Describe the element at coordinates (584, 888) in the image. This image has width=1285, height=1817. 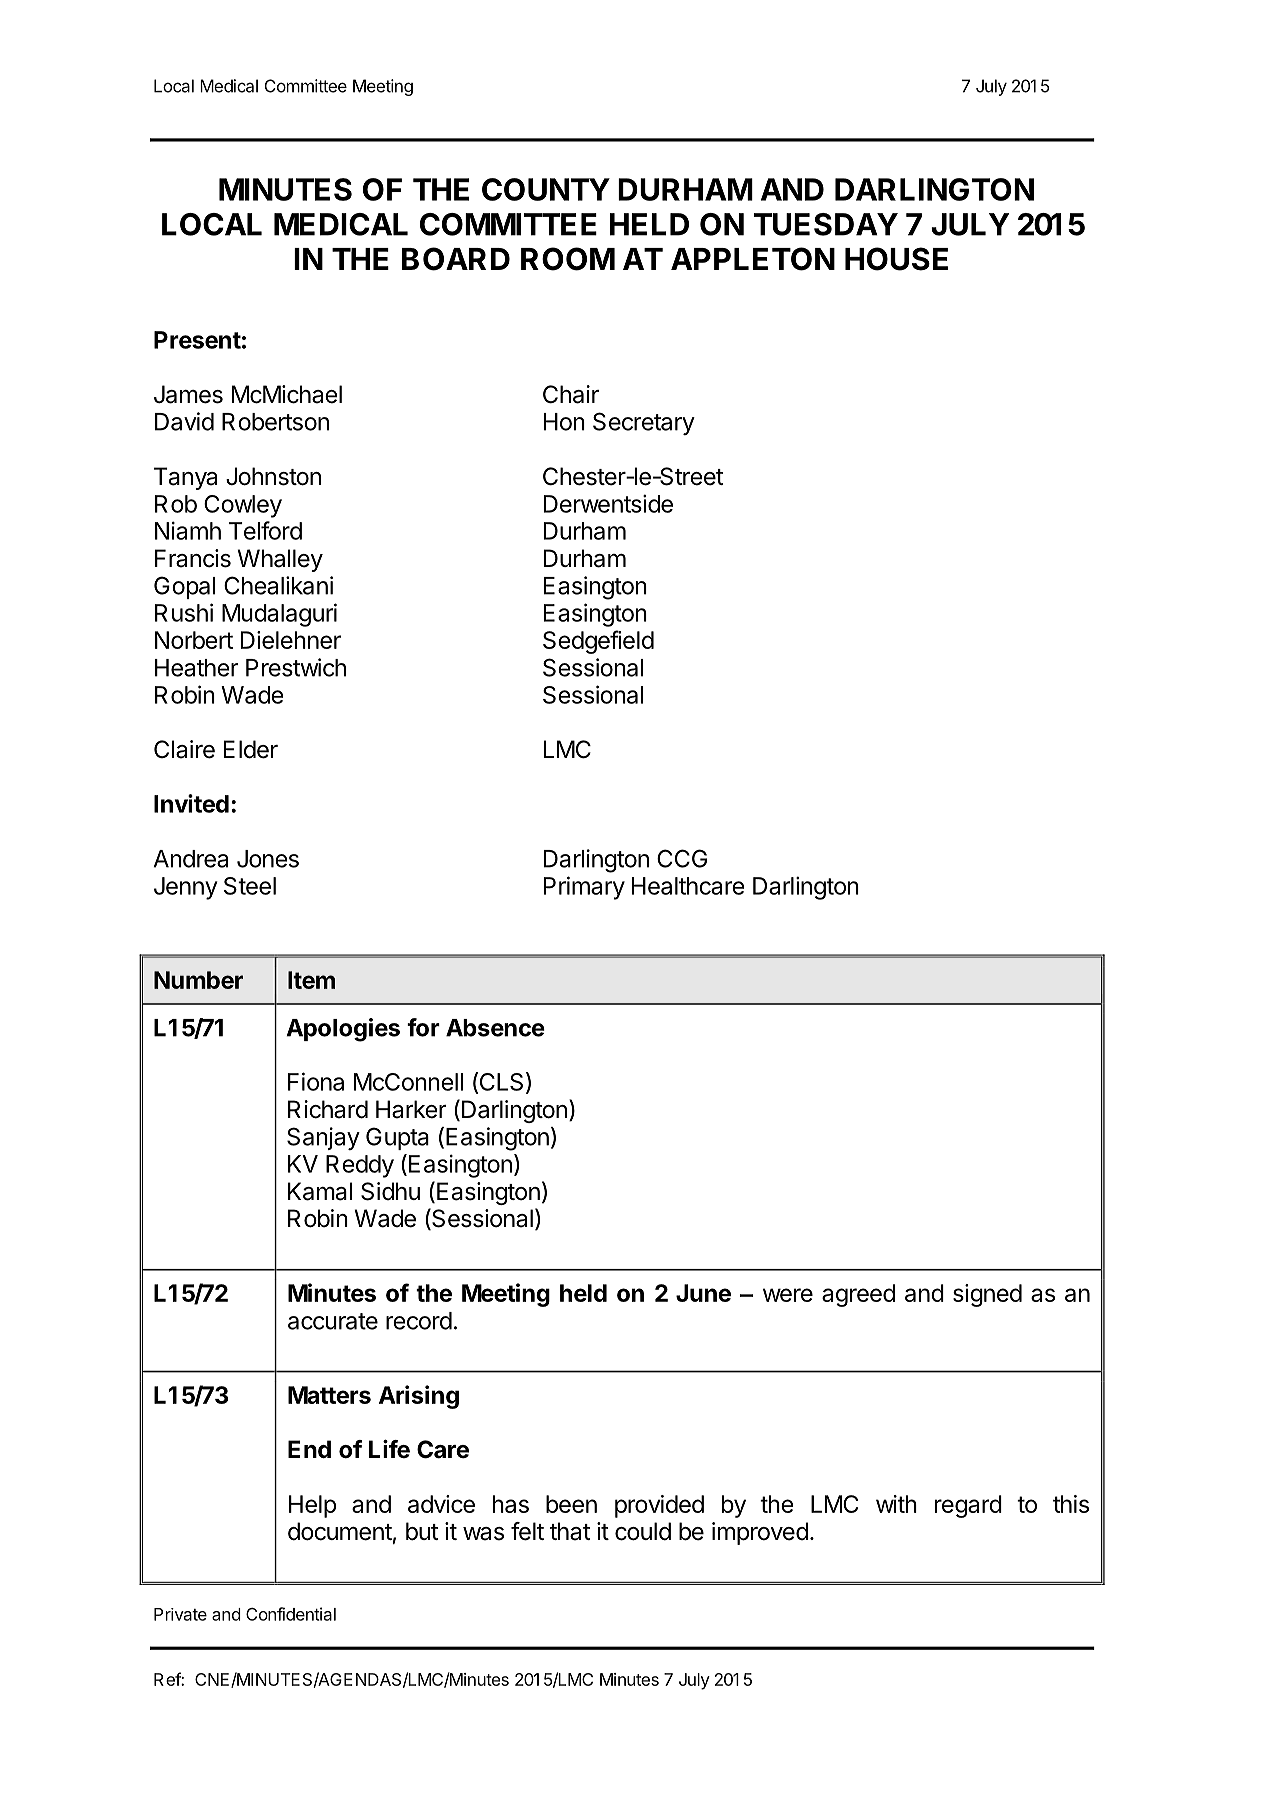
I see `Primary` at that location.
